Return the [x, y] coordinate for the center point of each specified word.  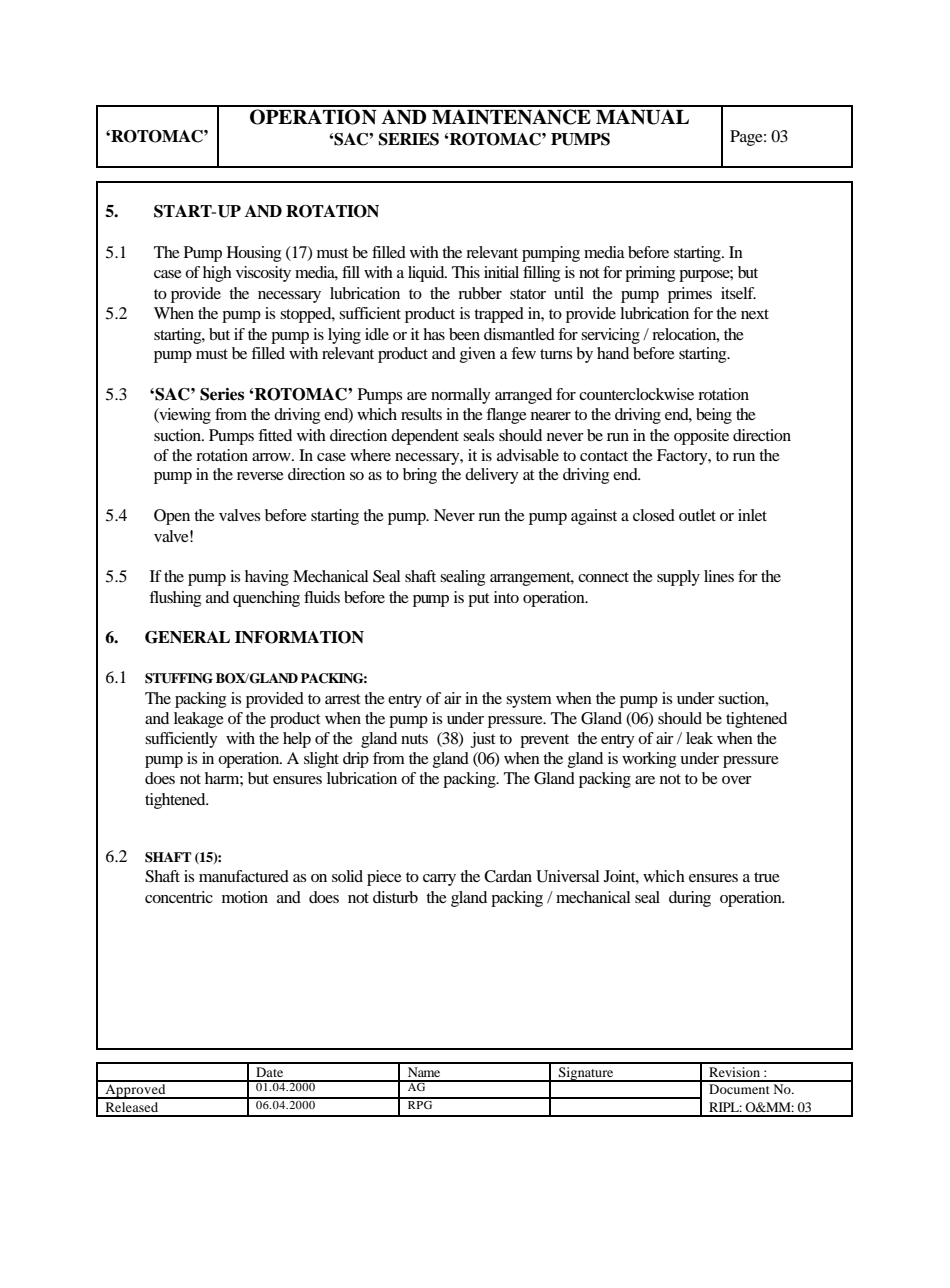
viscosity [263, 274]
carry [439, 880]
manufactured [244, 876]
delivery [492, 476]
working [649, 760]
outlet [697, 515]
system [529, 701]
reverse [260, 476]
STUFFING [179, 678]
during [690, 899]
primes [690, 295]
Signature [586, 1074]
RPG [420, 1103]
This [466, 272]
